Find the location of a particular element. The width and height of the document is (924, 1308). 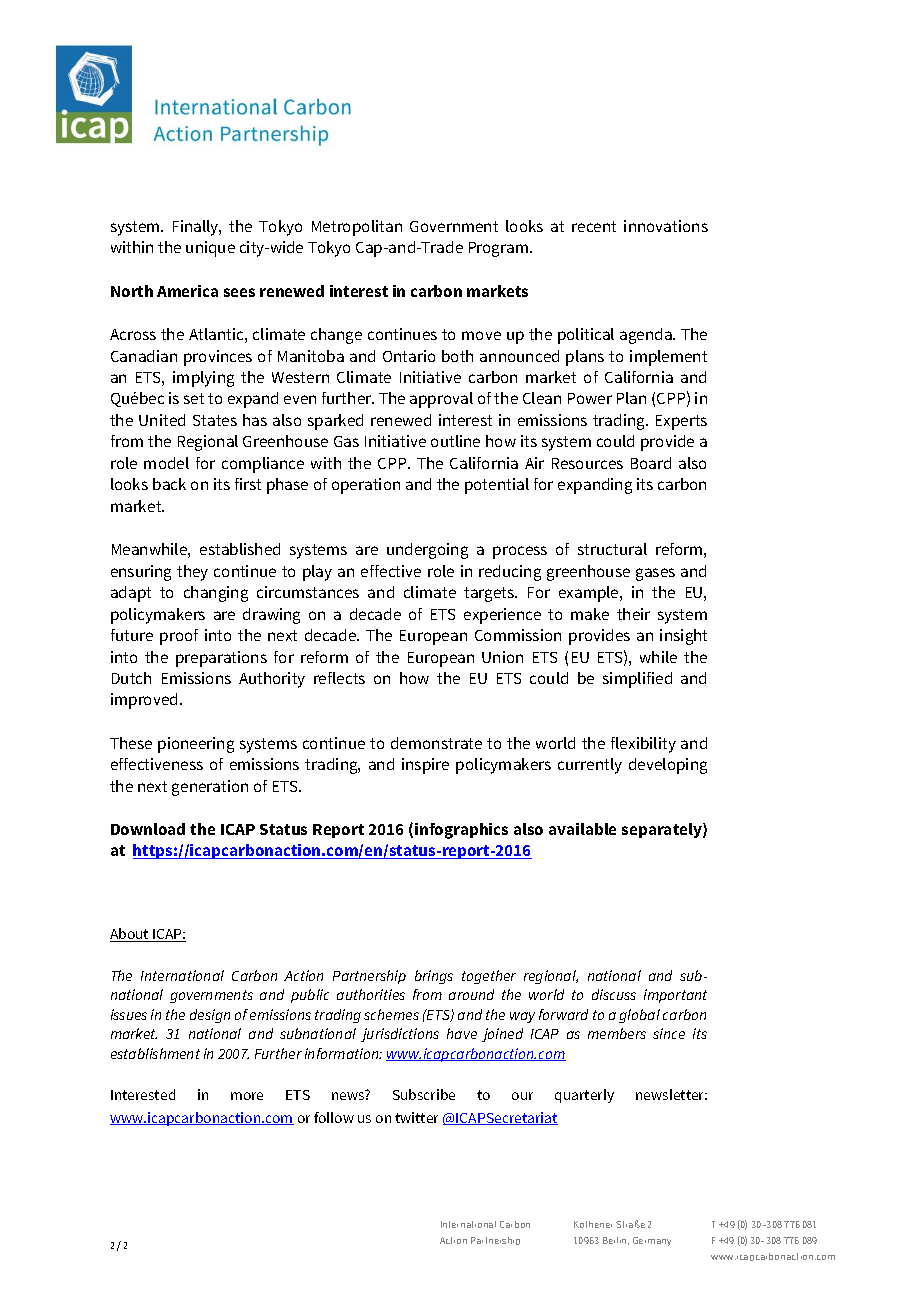

Germany is located at coordinates (652, 1241).
